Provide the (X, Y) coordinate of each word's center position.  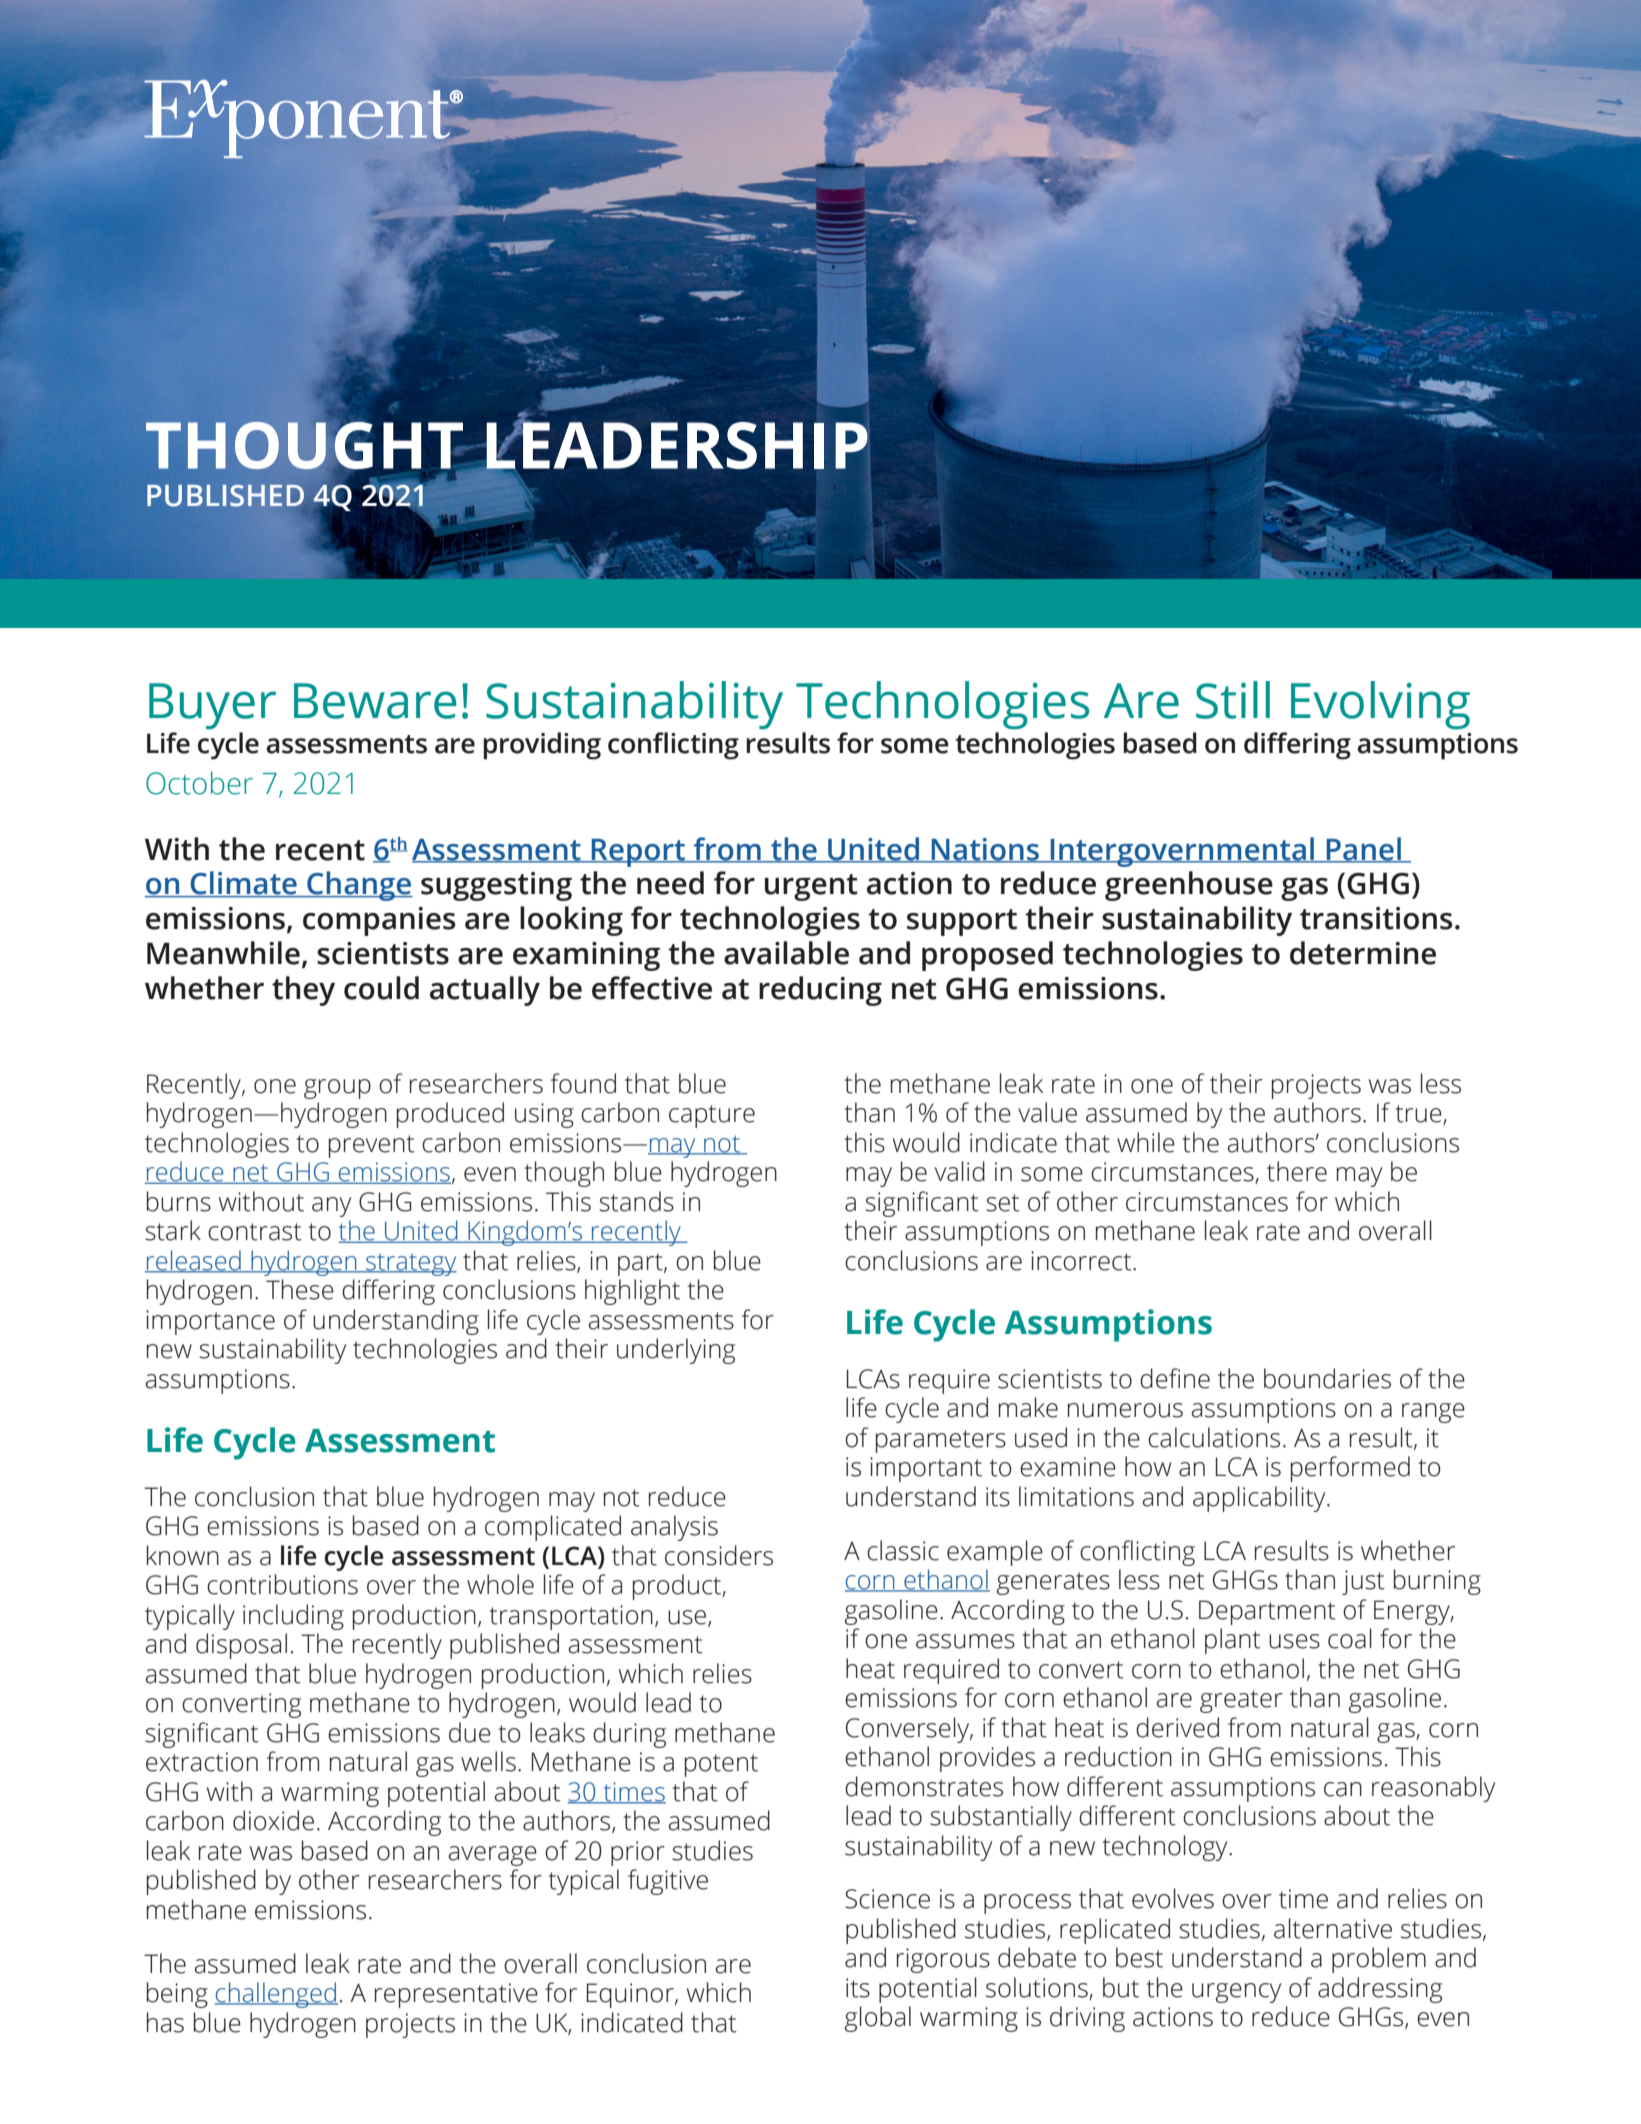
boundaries (1327, 1378)
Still (1233, 700)
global (878, 2019)
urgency (1236, 1993)
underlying (676, 1351)
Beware (375, 701)
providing (542, 746)
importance (210, 1322)
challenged (276, 1995)
